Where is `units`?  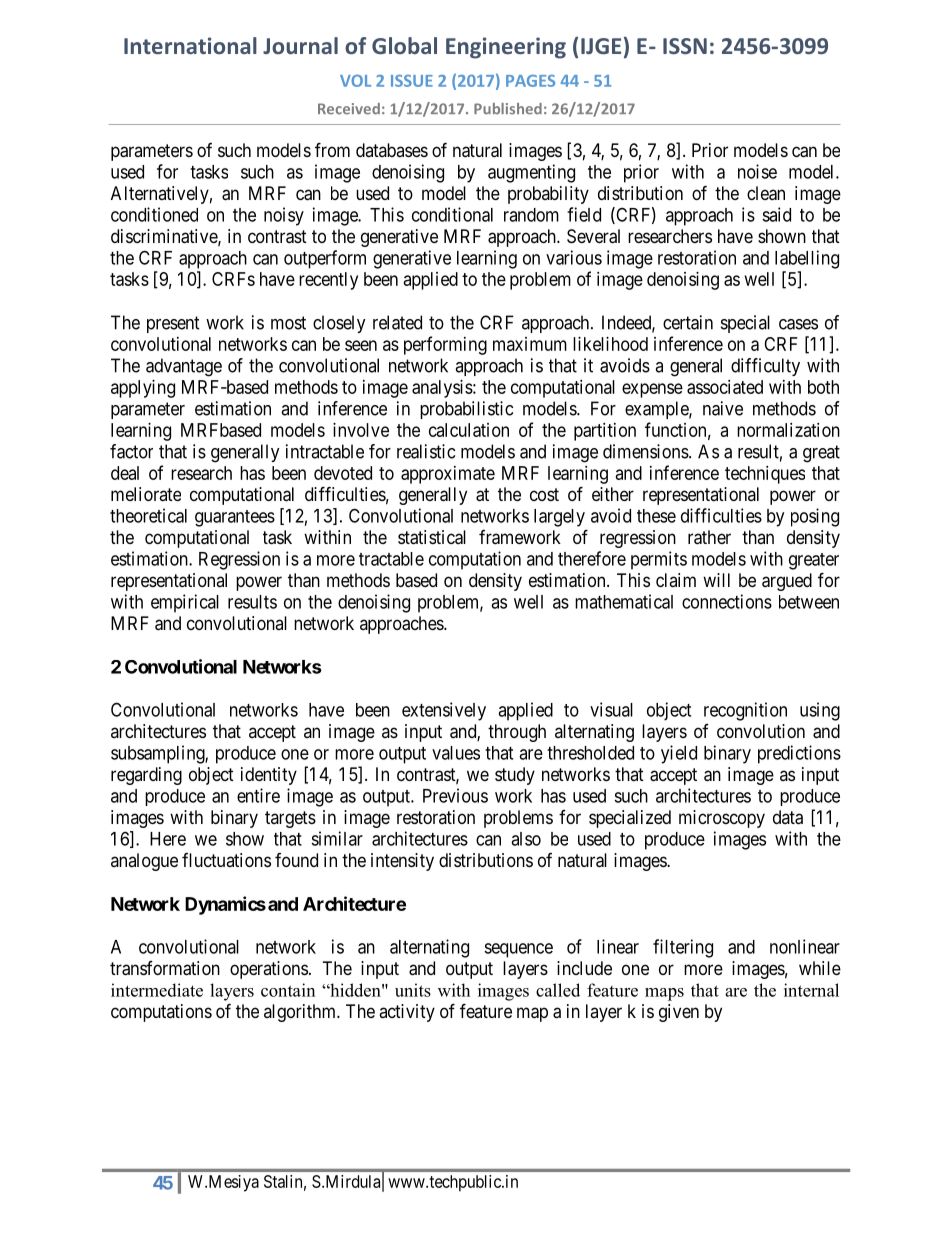
units is located at coordinates (413, 990).
